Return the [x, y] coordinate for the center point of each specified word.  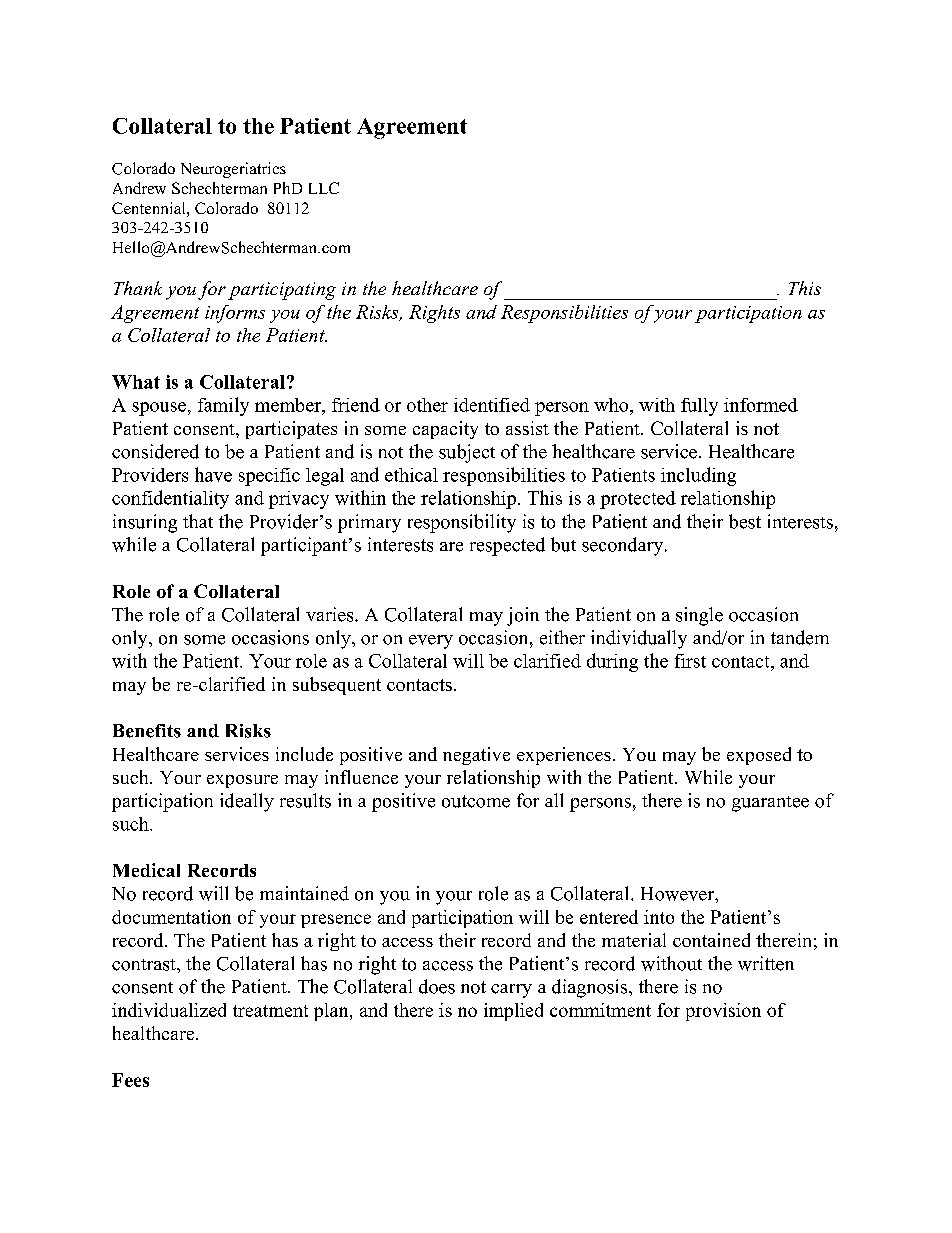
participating [282, 291]
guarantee [770, 804]
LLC [324, 188]
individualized [169, 1010]
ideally [247, 802]
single [699, 616]
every [431, 642]
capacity [445, 430]
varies [331, 614]
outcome [476, 801]
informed [761, 405]
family [223, 406]
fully [699, 407]
